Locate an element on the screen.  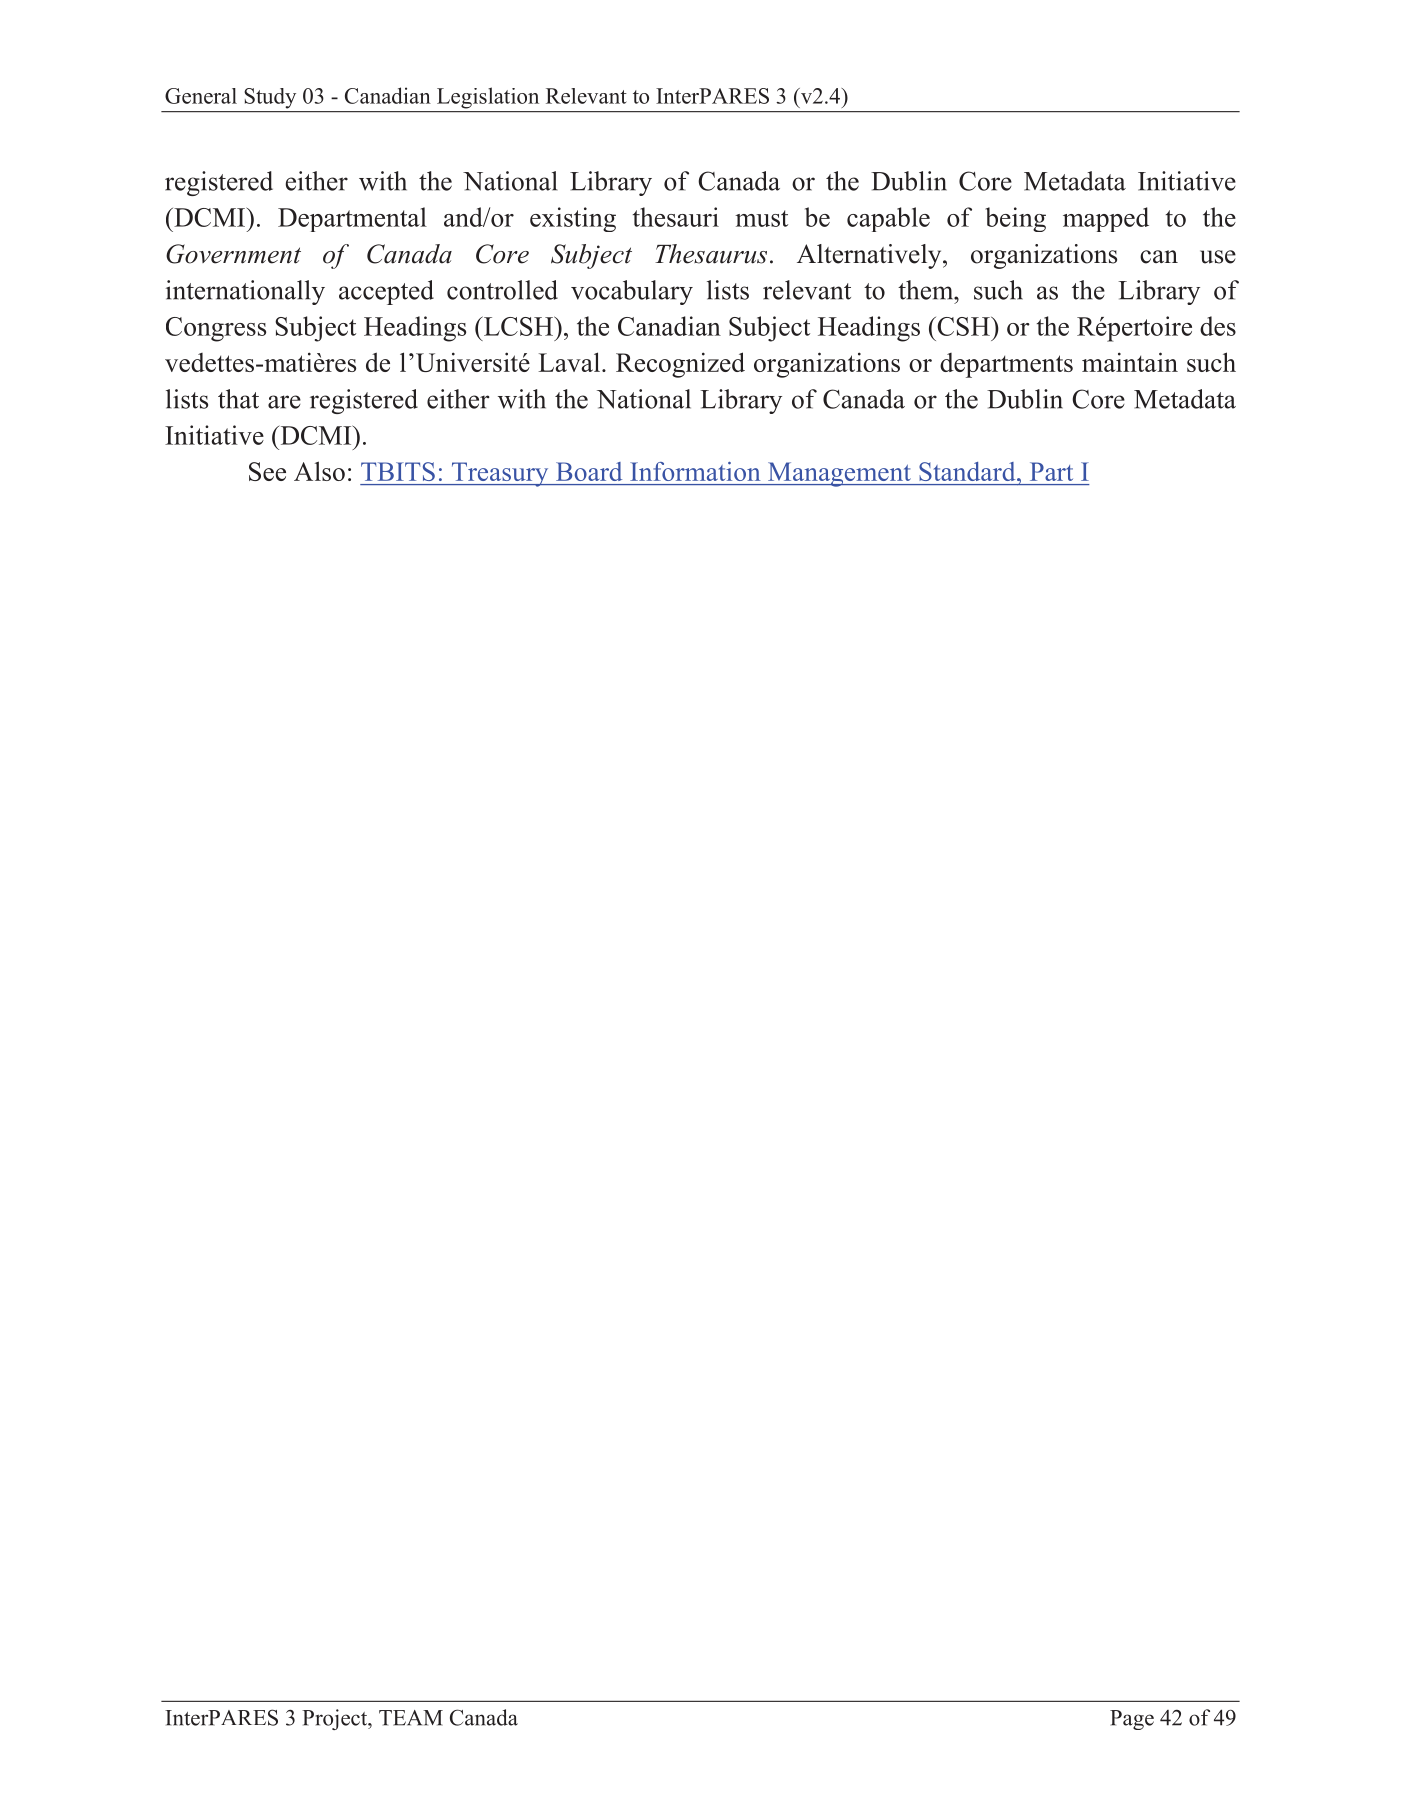
Management is located at coordinates (839, 474).
